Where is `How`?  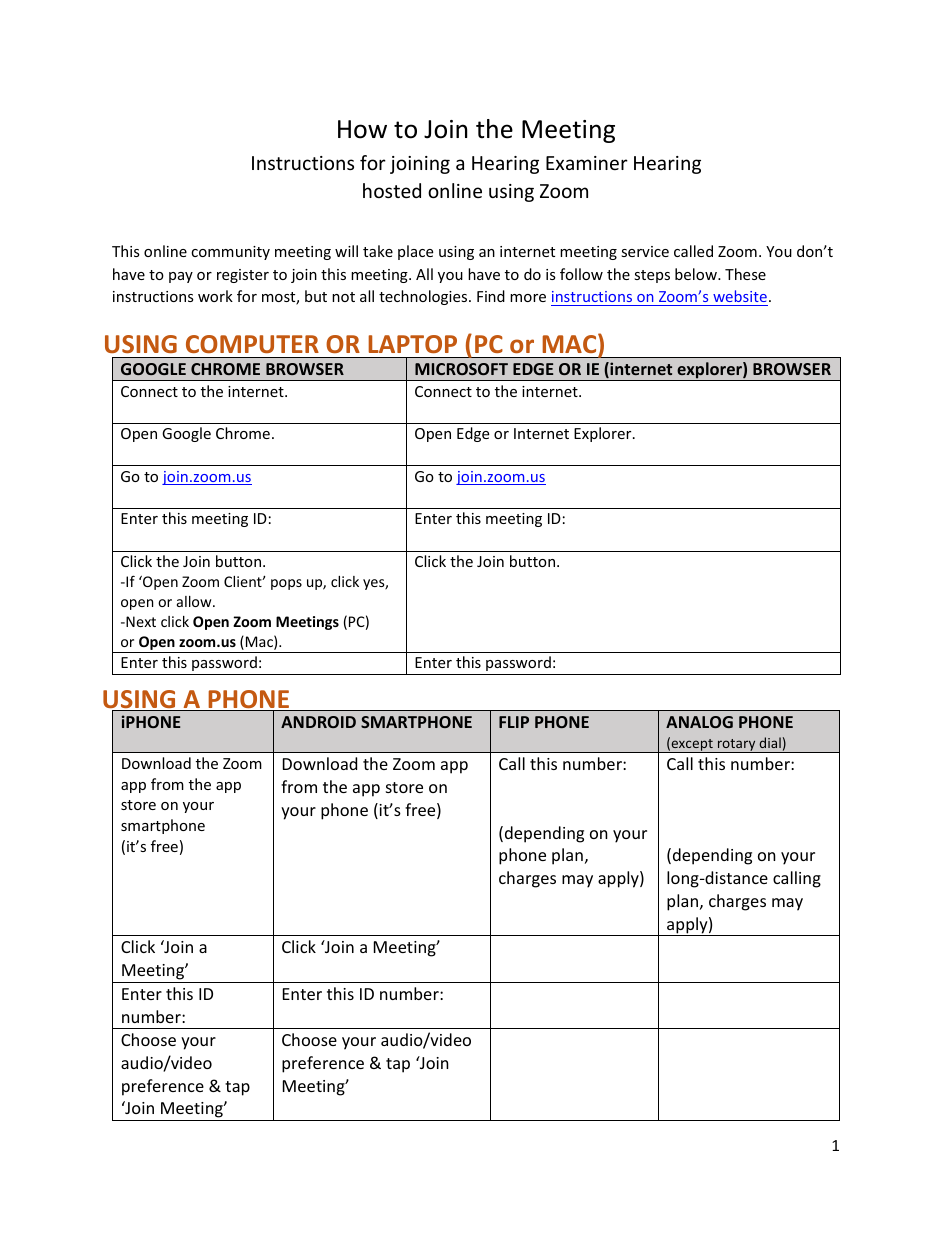
How is located at coordinates (362, 129).
